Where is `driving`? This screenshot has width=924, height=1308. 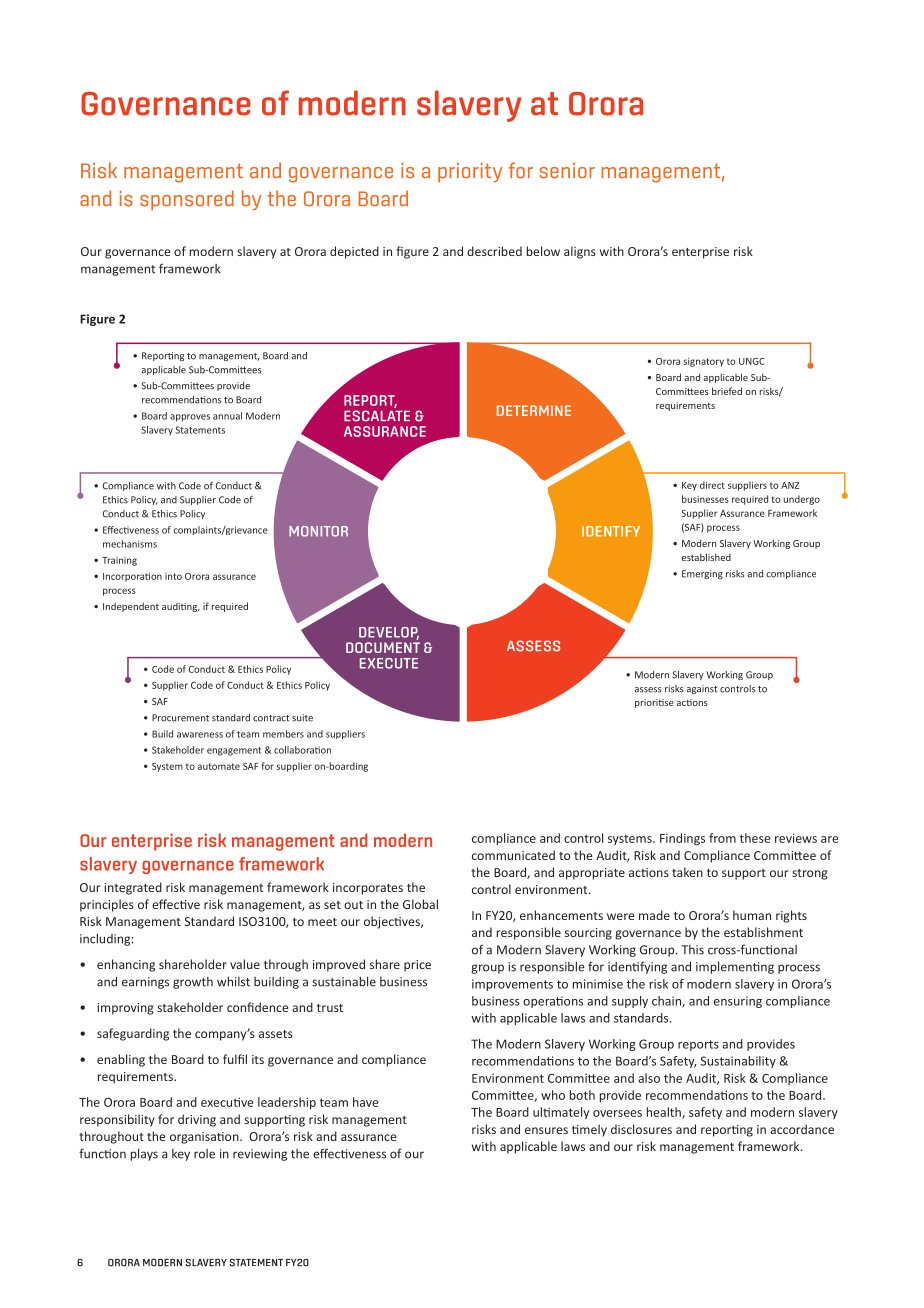 driving is located at coordinates (197, 1120).
